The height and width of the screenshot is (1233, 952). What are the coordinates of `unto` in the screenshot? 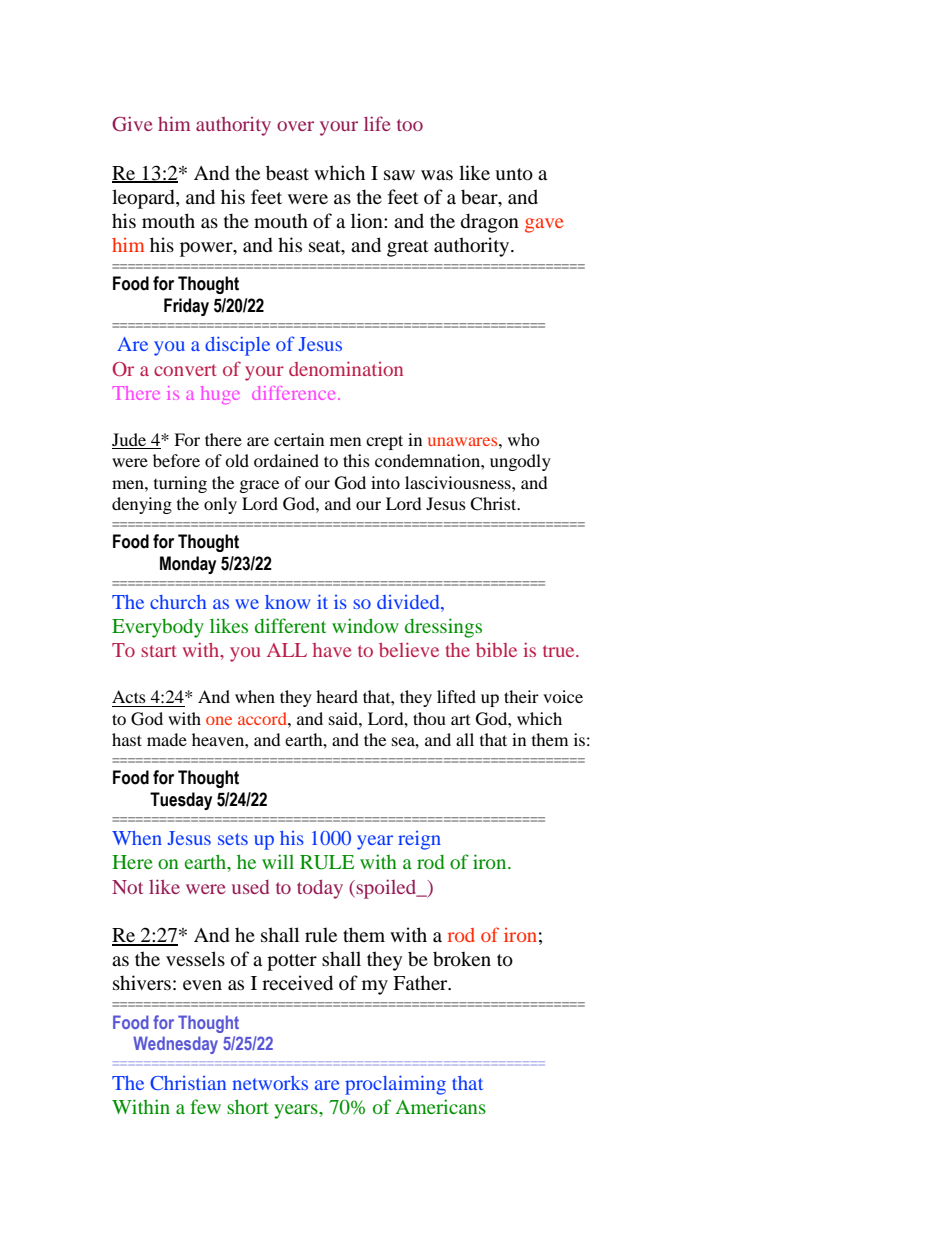 It's located at (514, 174).
